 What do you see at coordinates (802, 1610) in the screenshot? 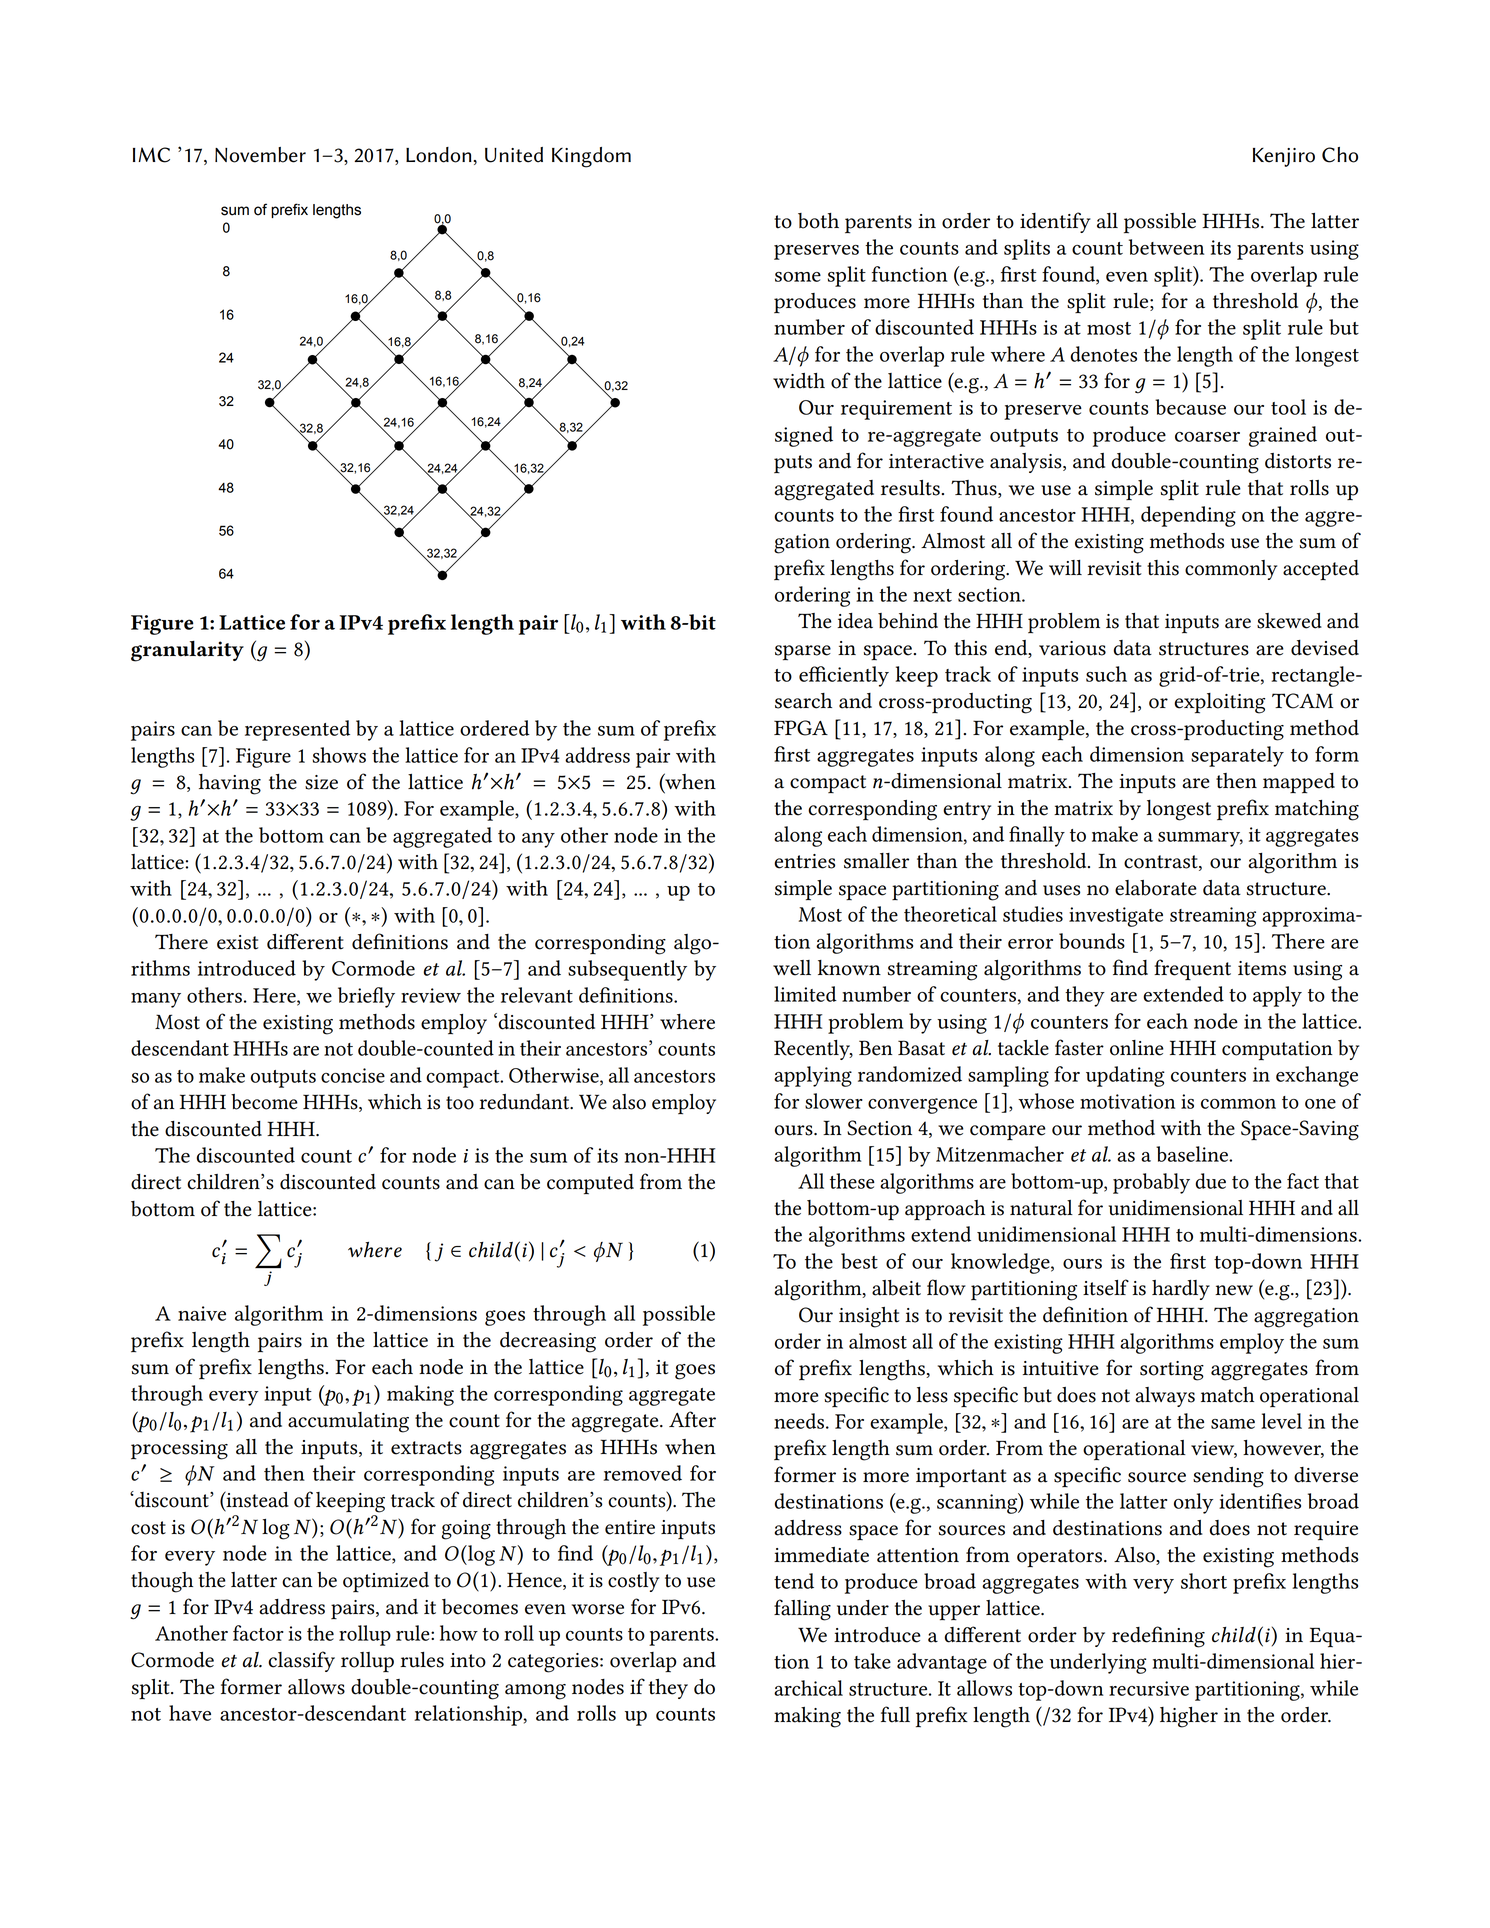
I see `falling` at bounding box center [802, 1610].
